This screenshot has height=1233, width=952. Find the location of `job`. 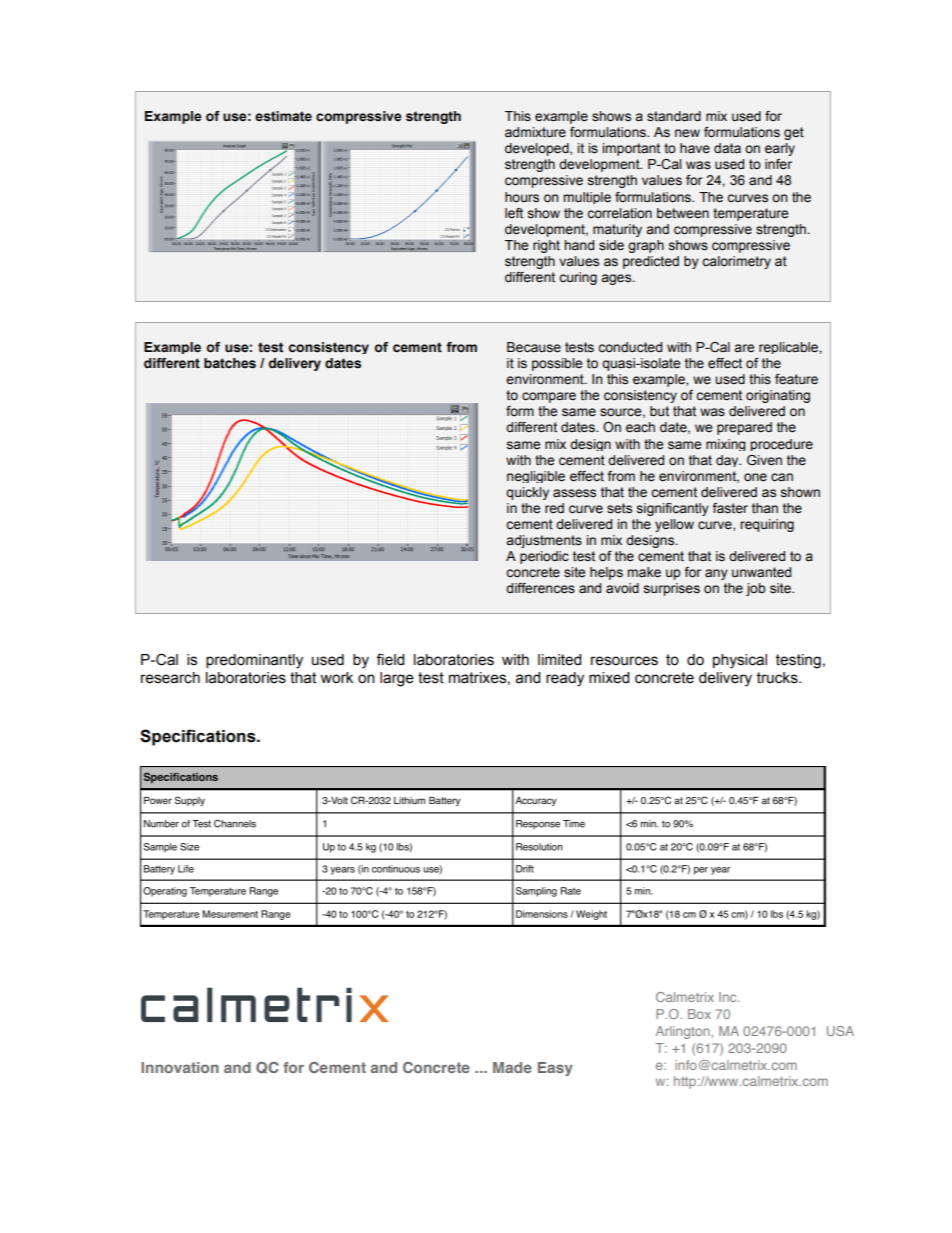

job is located at coordinates (756, 589).
